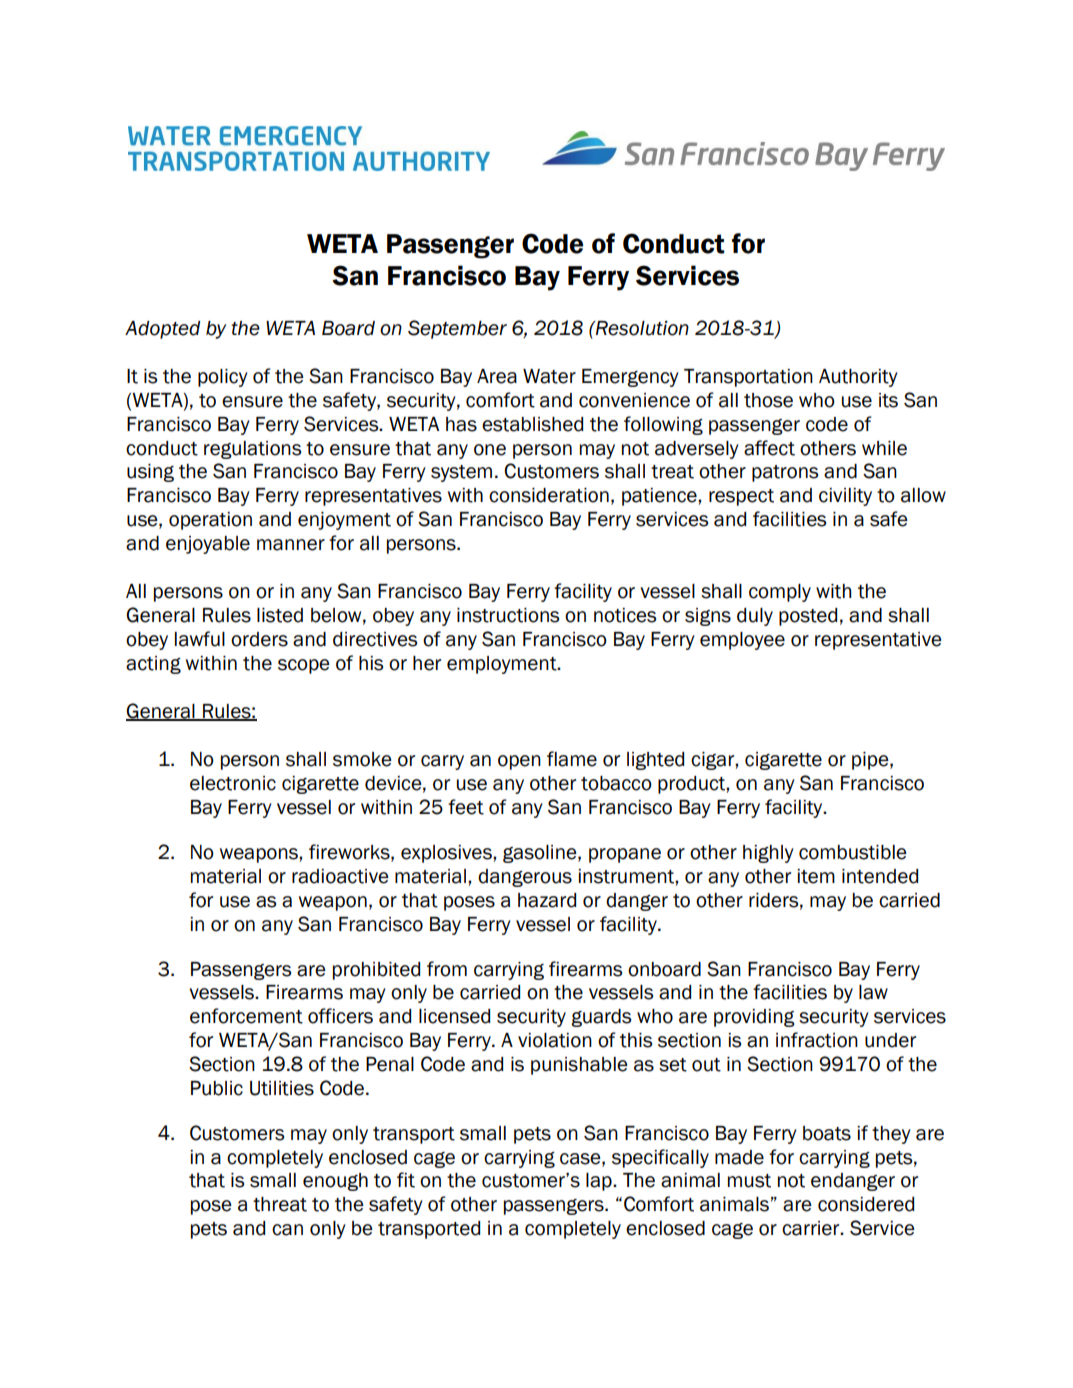  Describe the element at coordinates (210, 521) in the screenshot. I see `operation` at that location.
